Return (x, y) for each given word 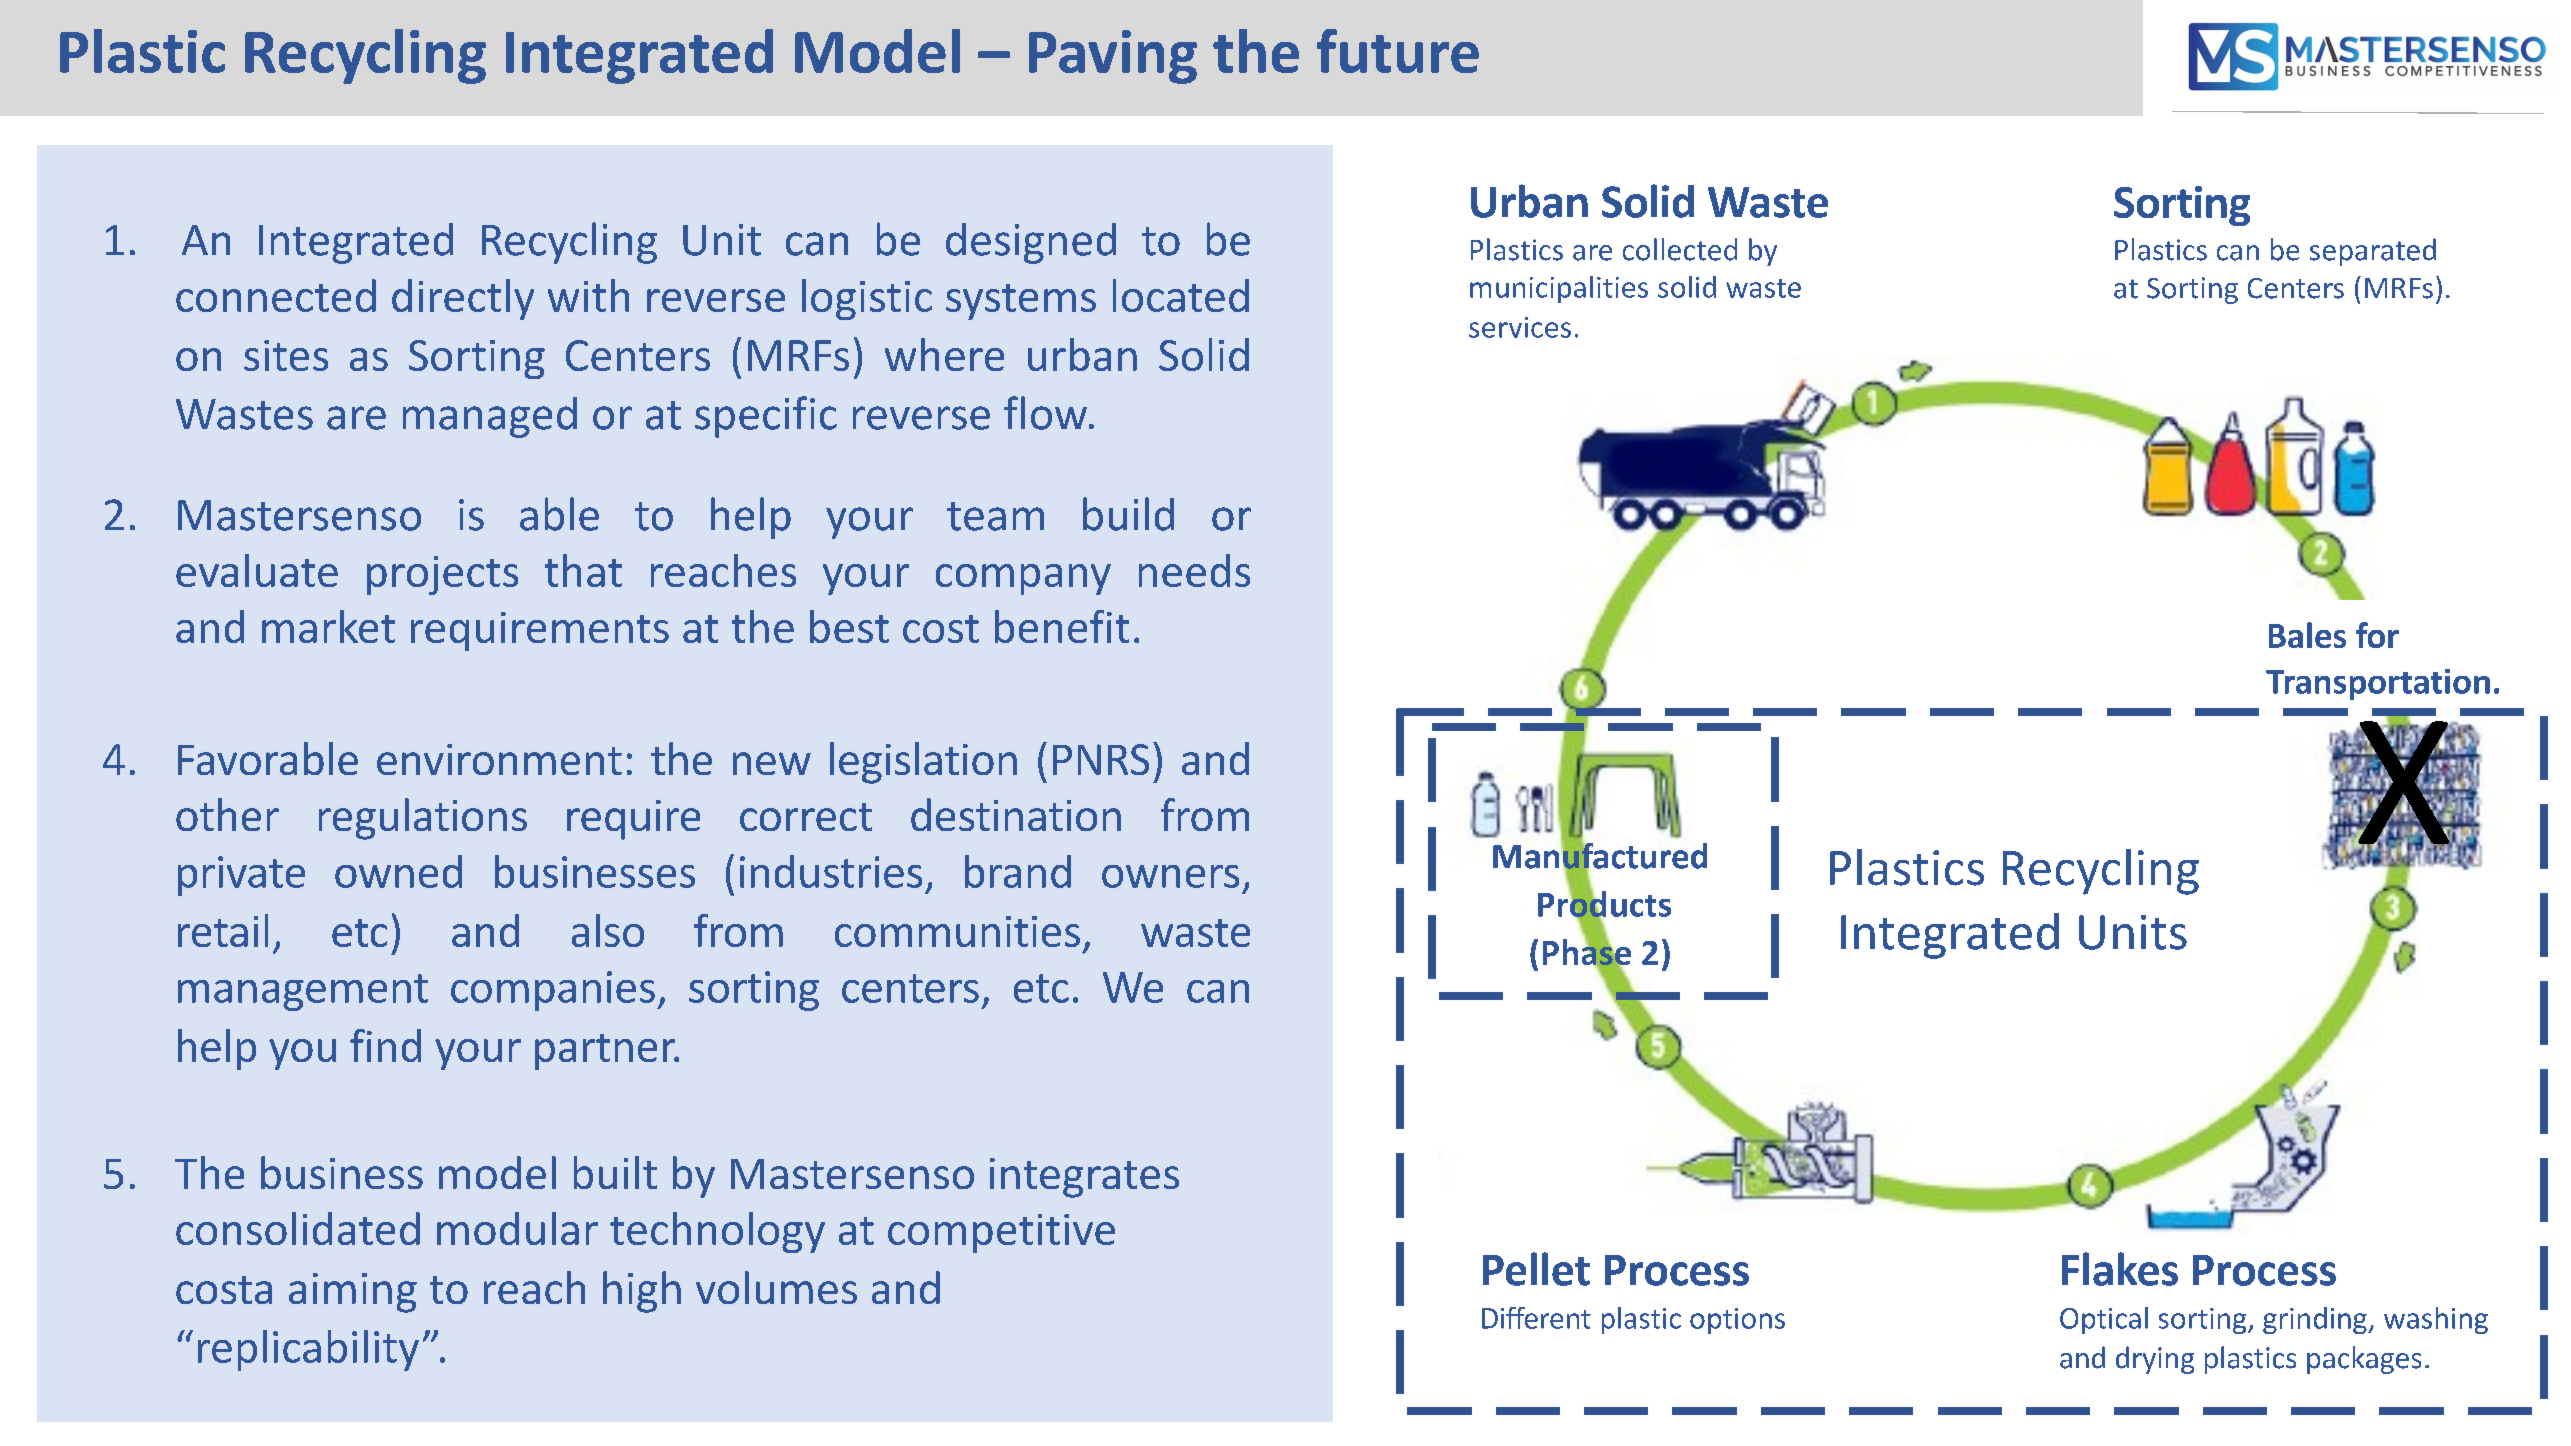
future (1398, 51)
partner (606, 1052)
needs (1194, 570)
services (1520, 327)
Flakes (2120, 1269)
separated (2373, 252)
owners (1170, 876)
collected (1680, 249)
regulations (423, 819)
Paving (1113, 57)
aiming (353, 1293)
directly (463, 299)
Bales (2307, 635)
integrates (1084, 1178)
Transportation (2378, 684)
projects (442, 575)
